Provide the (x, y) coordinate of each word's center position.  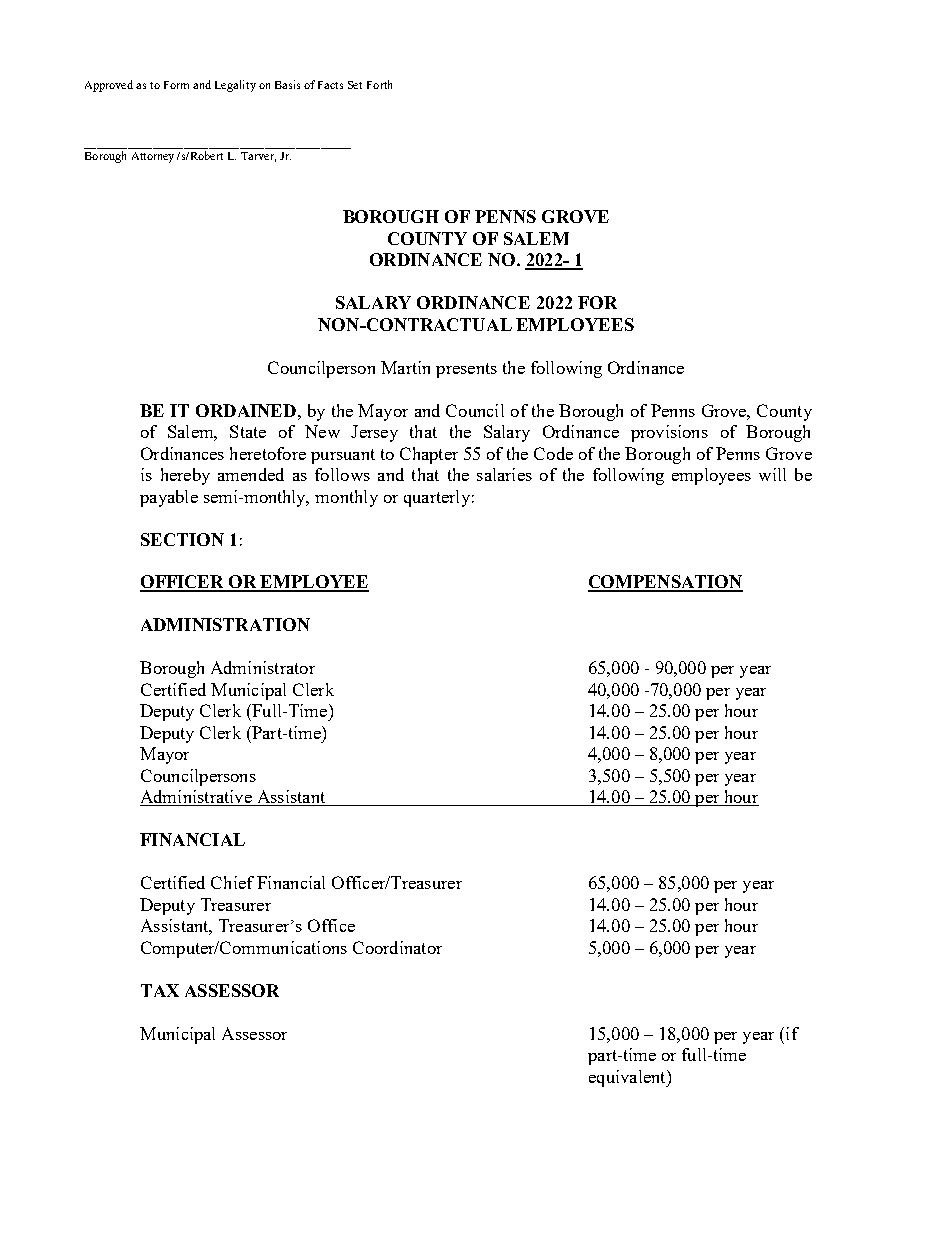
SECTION (182, 539)
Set (355, 85)
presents (466, 370)
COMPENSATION (665, 583)
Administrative (197, 798)
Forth (379, 84)
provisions (669, 433)
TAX (160, 990)
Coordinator (397, 947)
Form (176, 85)
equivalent (628, 1078)
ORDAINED (247, 410)
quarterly (437, 498)
